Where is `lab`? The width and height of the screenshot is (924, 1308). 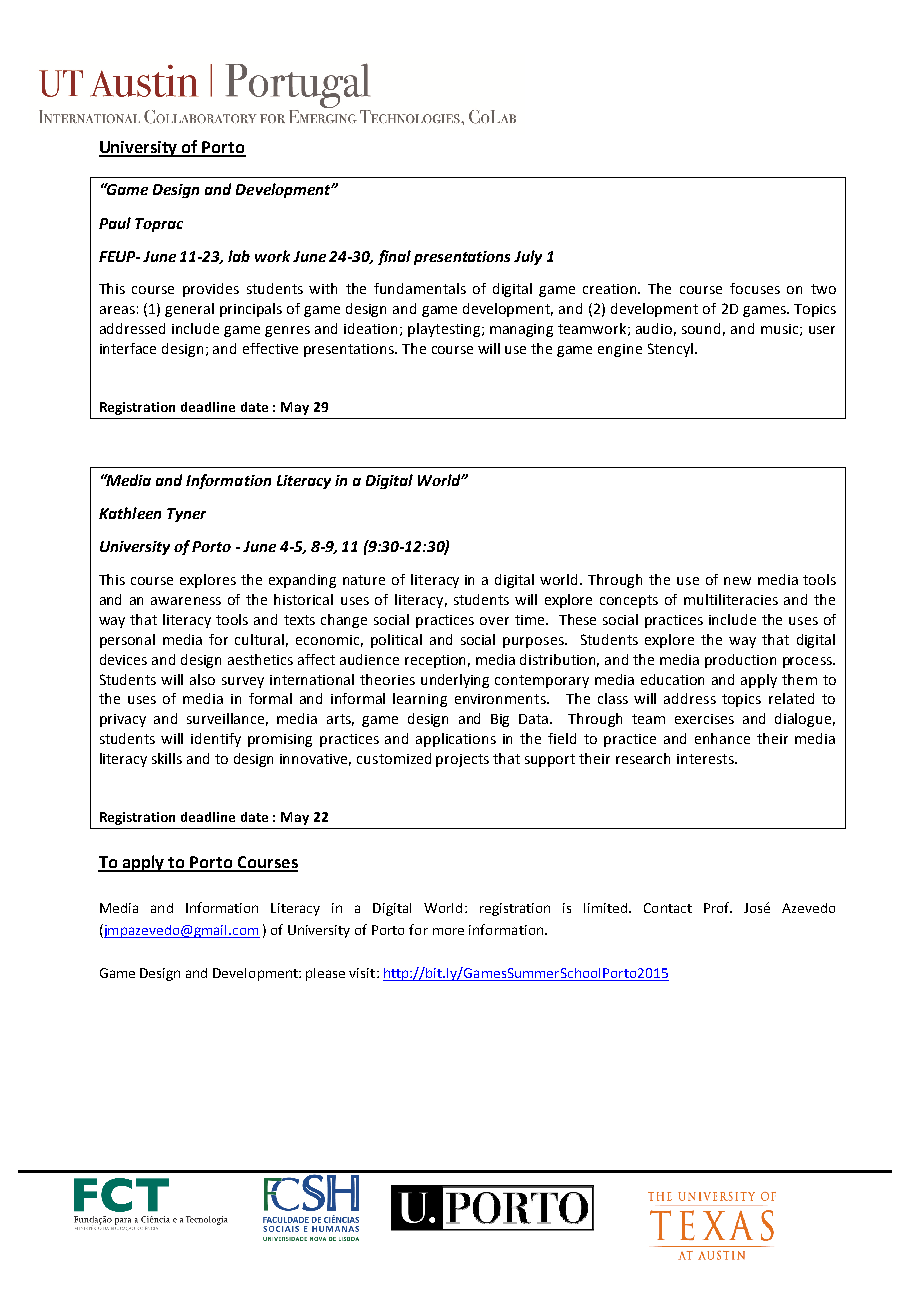 lab is located at coordinates (239, 256).
